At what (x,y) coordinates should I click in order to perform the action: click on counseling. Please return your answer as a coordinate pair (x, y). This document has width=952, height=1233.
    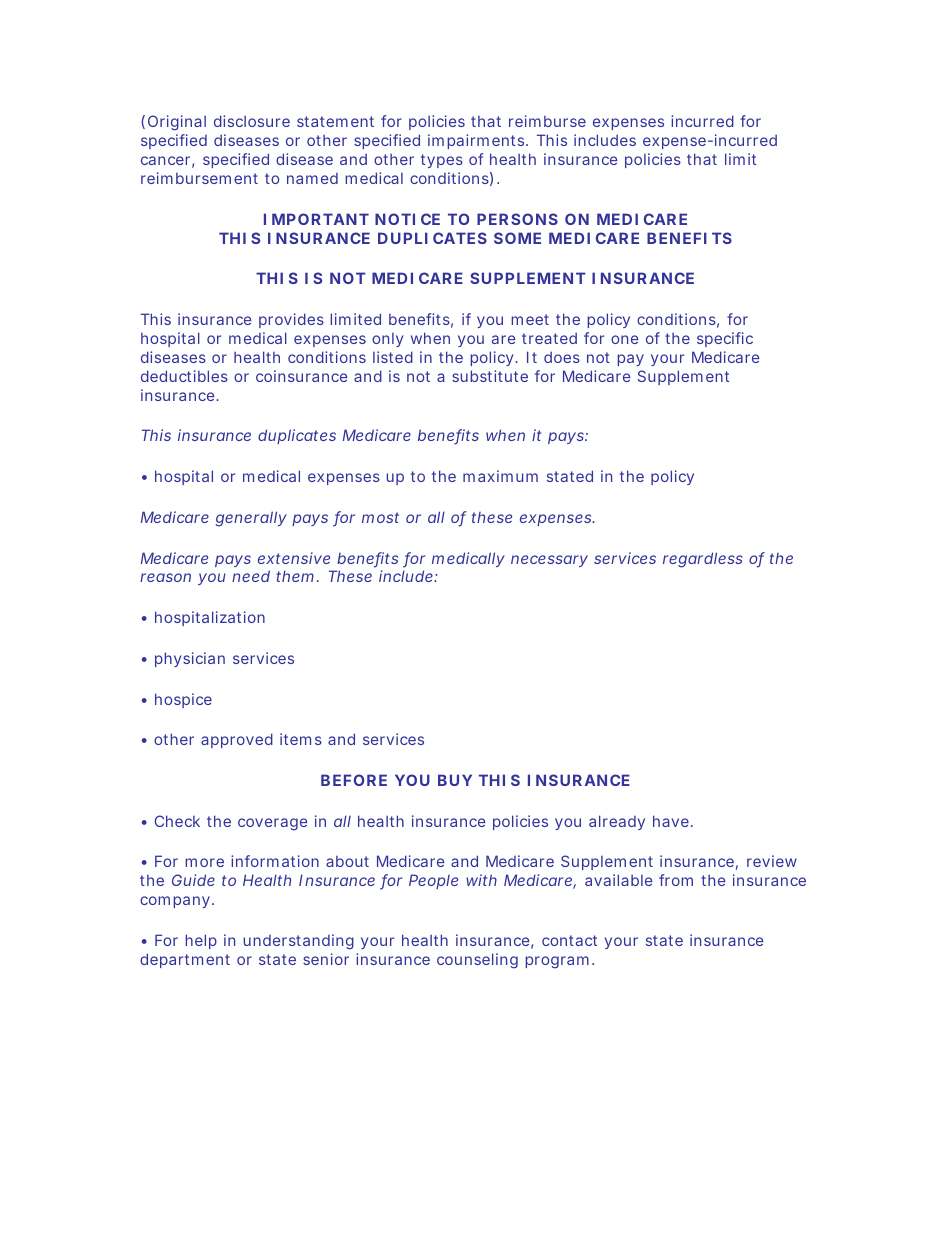
    Looking at the image, I should click on (477, 961).
